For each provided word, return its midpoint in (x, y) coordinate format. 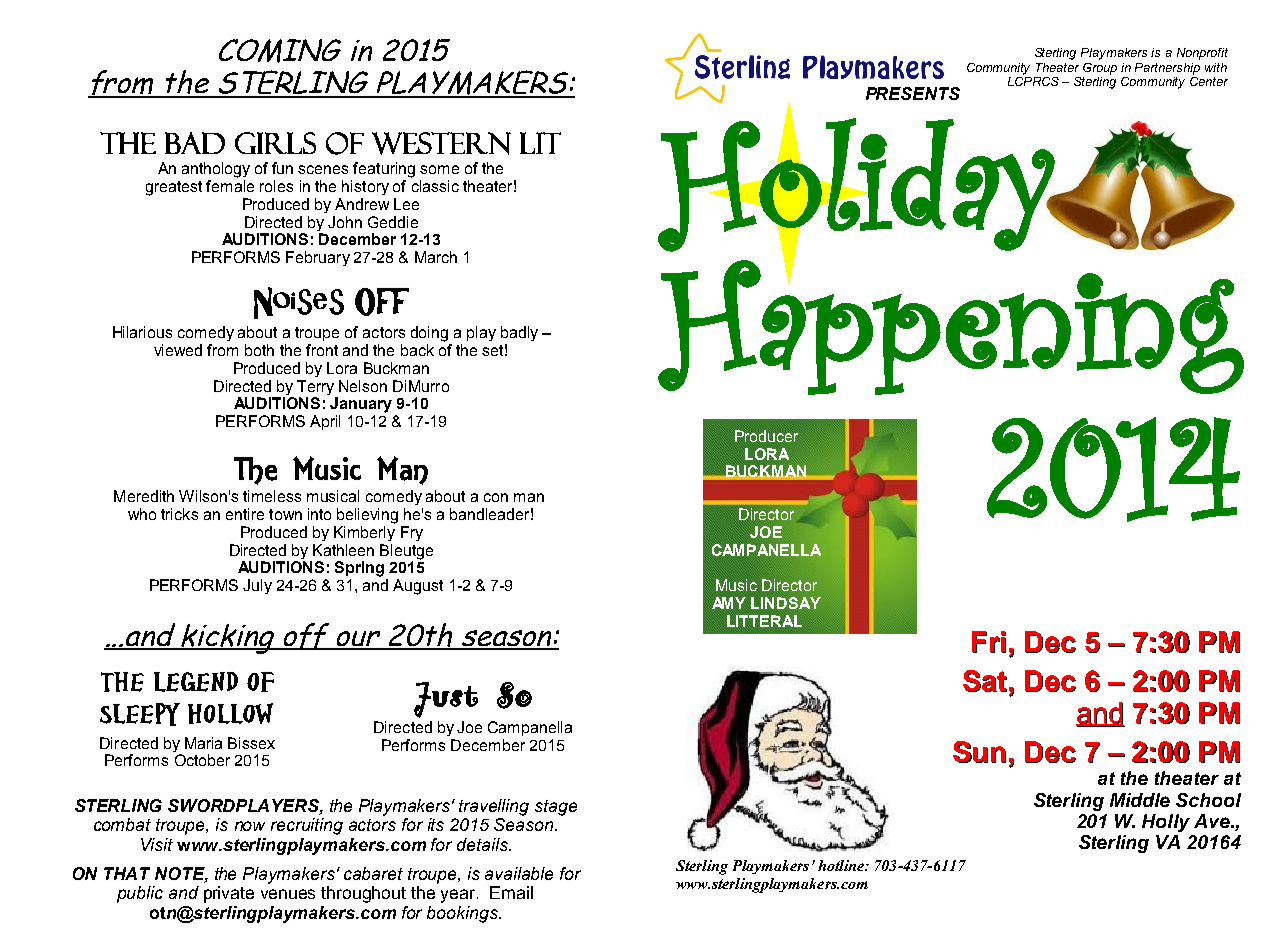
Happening (951, 327)
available (519, 873)
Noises (299, 303)
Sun (979, 752)
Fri (989, 642)
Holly (1166, 823)
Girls (275, 143)
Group (1100, 69)
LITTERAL (764, 621)
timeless (272, 496)
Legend (196, 682)
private (229, 894)
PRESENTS (913, 93)
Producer (766, 436)
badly (519, 333)
